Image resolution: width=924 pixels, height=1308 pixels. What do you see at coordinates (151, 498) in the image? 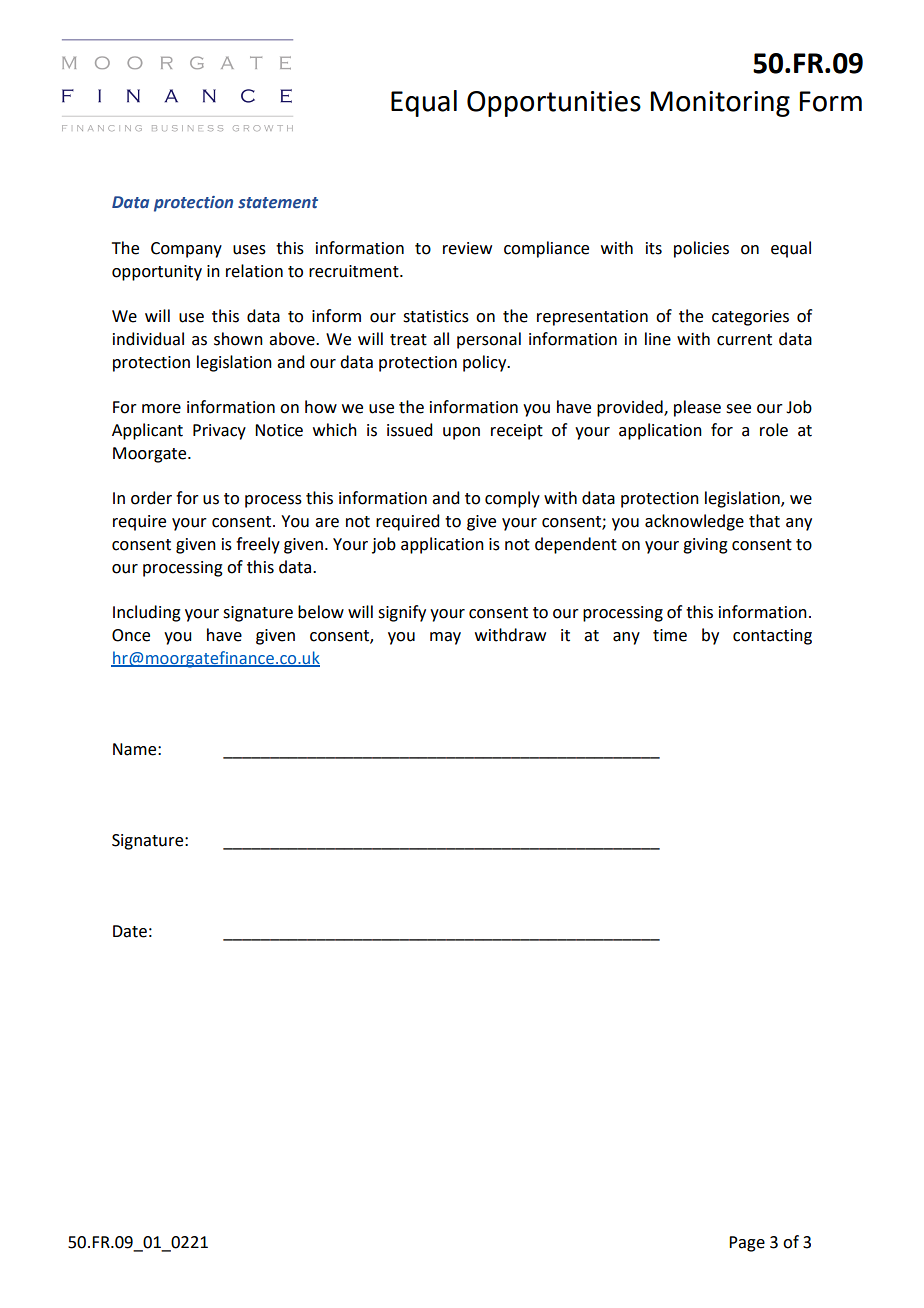
I see `order` at bounding box center [151, 498].
